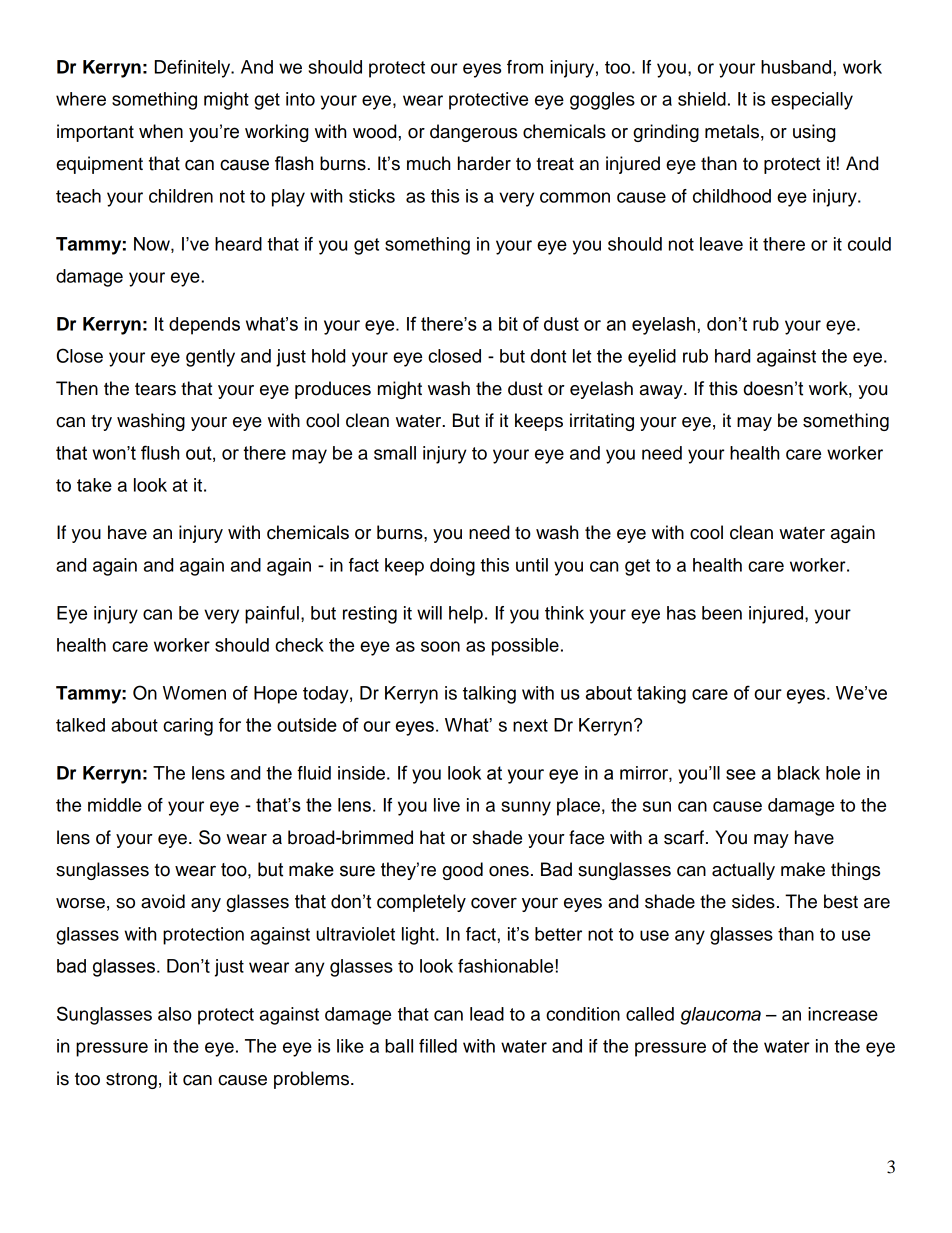  I want to click on dangerous, so click(473, 133).
